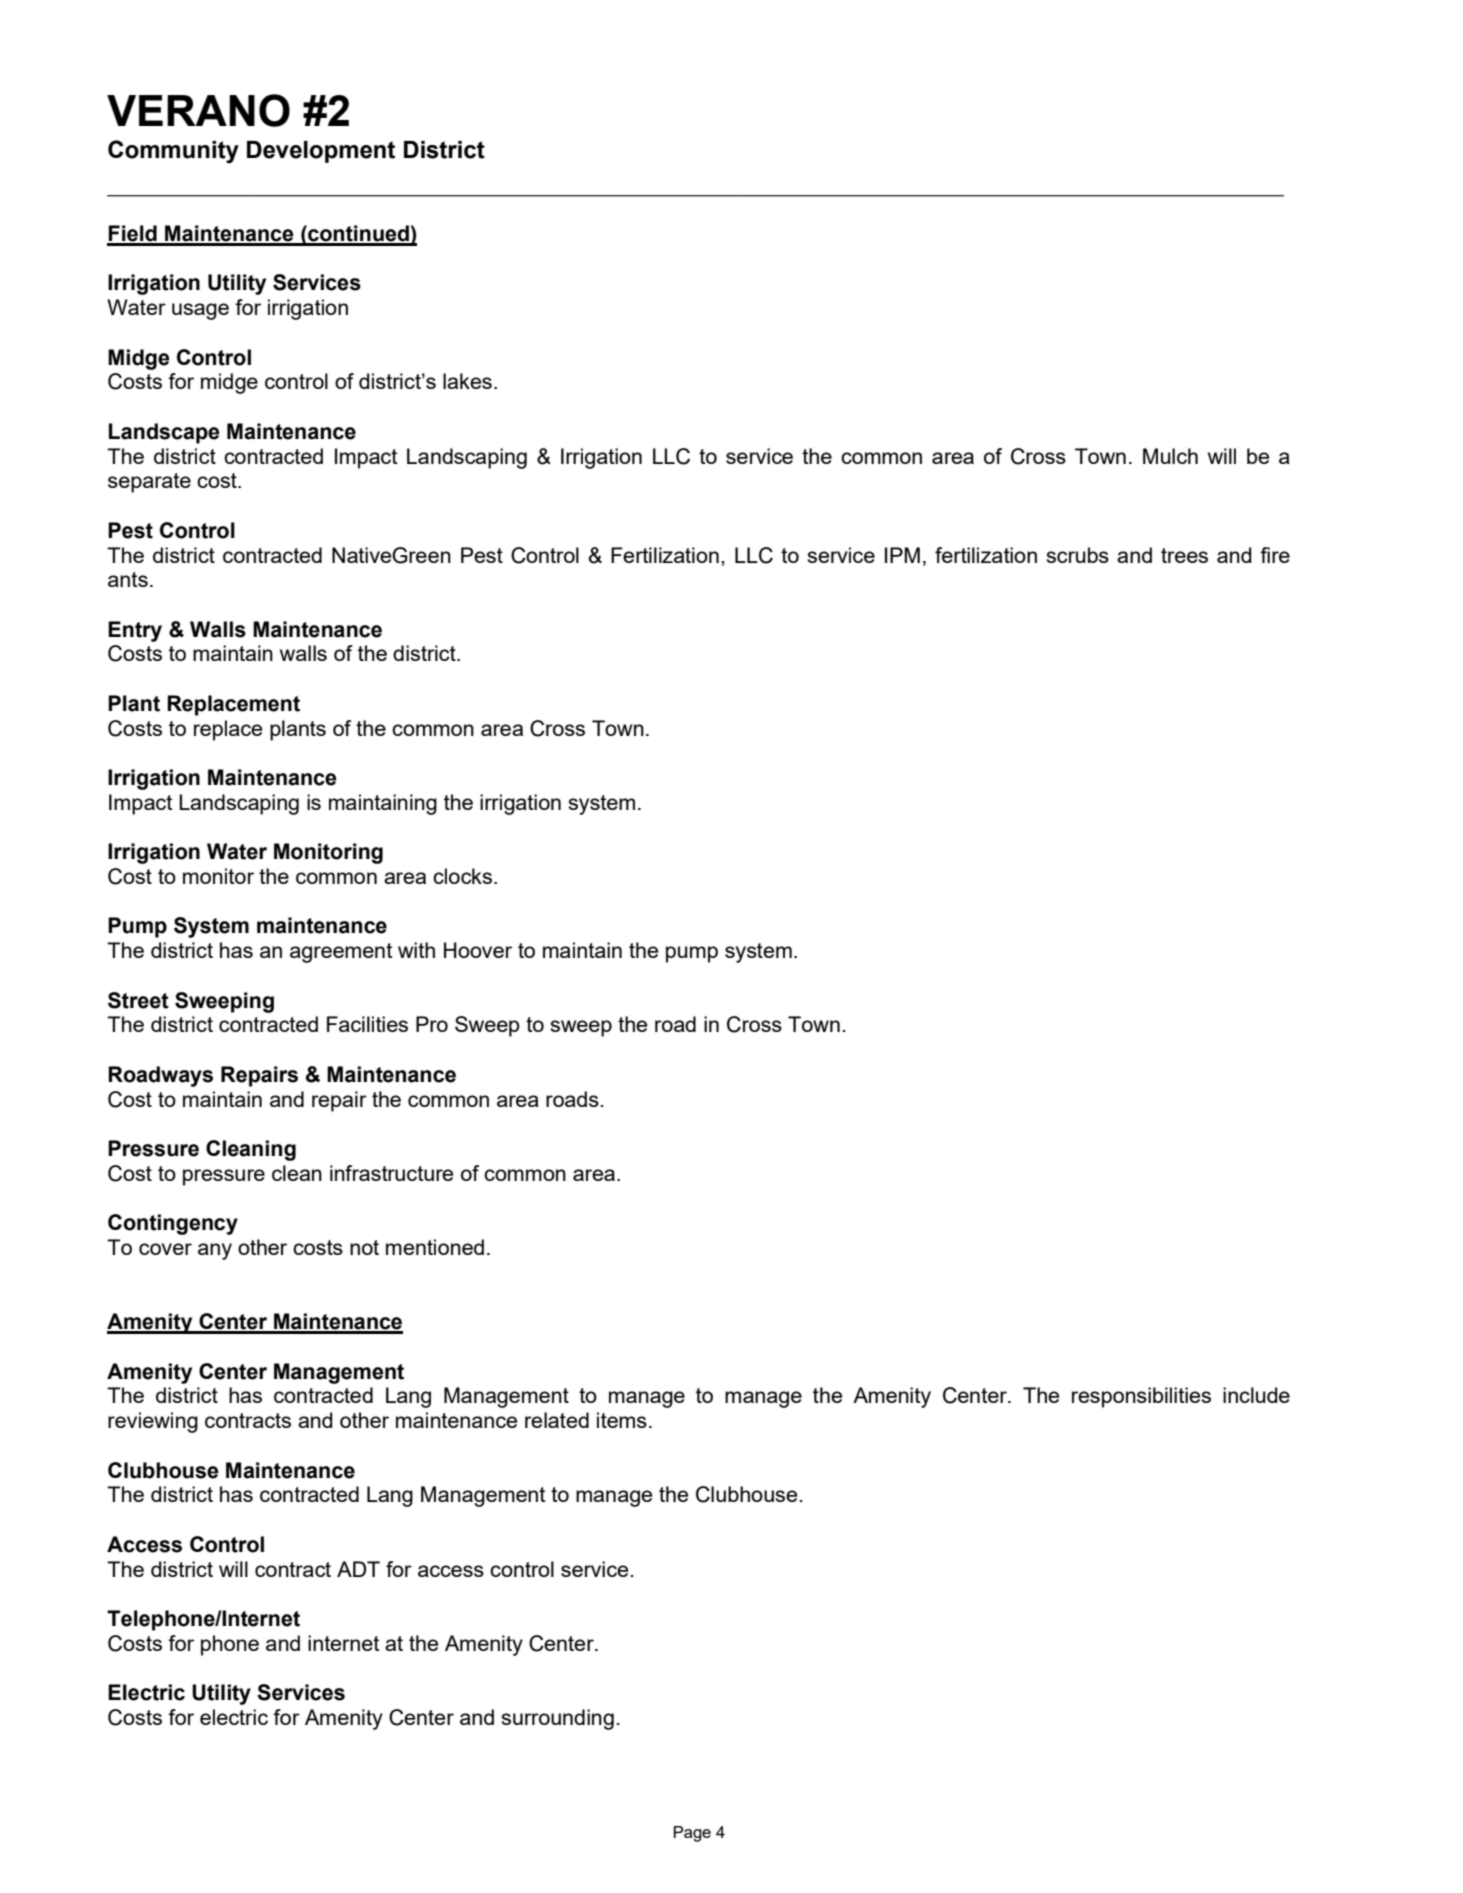 This image has width=1463, height=1893. Describe the element at coordinates (135, 631) in the image. I see `Entry` at that location.
